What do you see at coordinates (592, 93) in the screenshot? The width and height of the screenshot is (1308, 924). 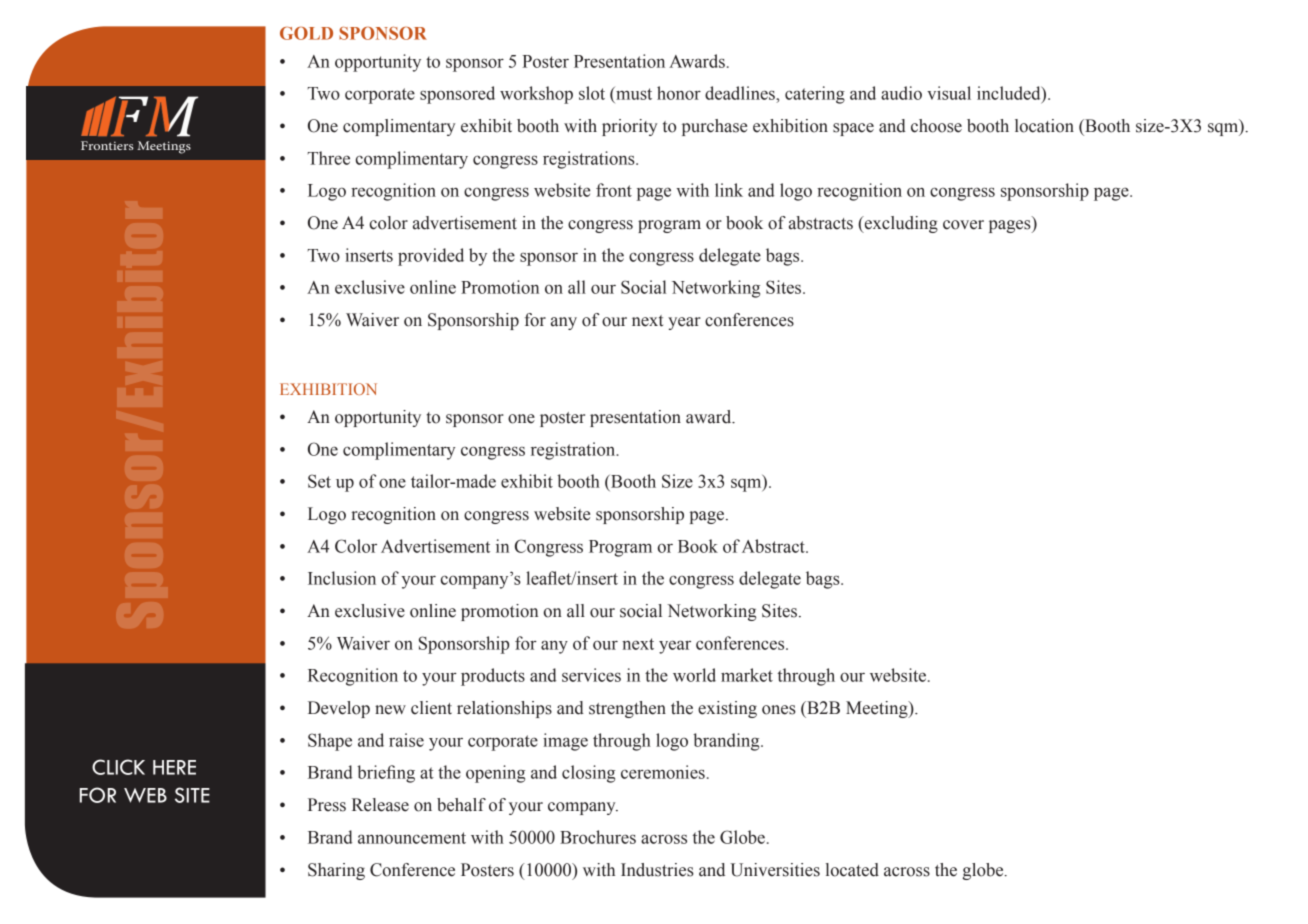 I see `slot` at bounding box center [592, 93].
